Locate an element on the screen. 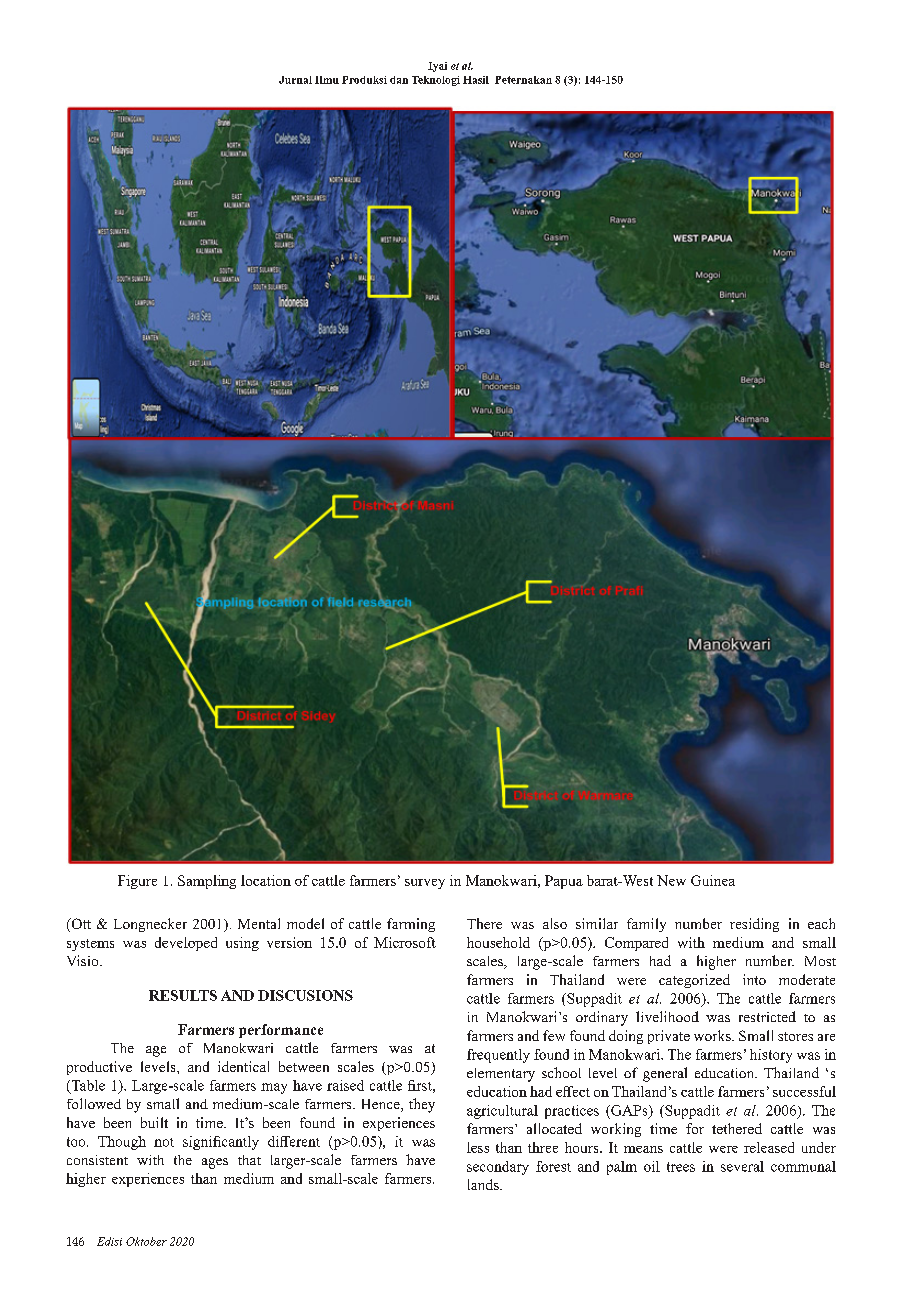 The width and height of the screenshot is (924, 1308). Oktober is located at coordinates (146, 1241).
